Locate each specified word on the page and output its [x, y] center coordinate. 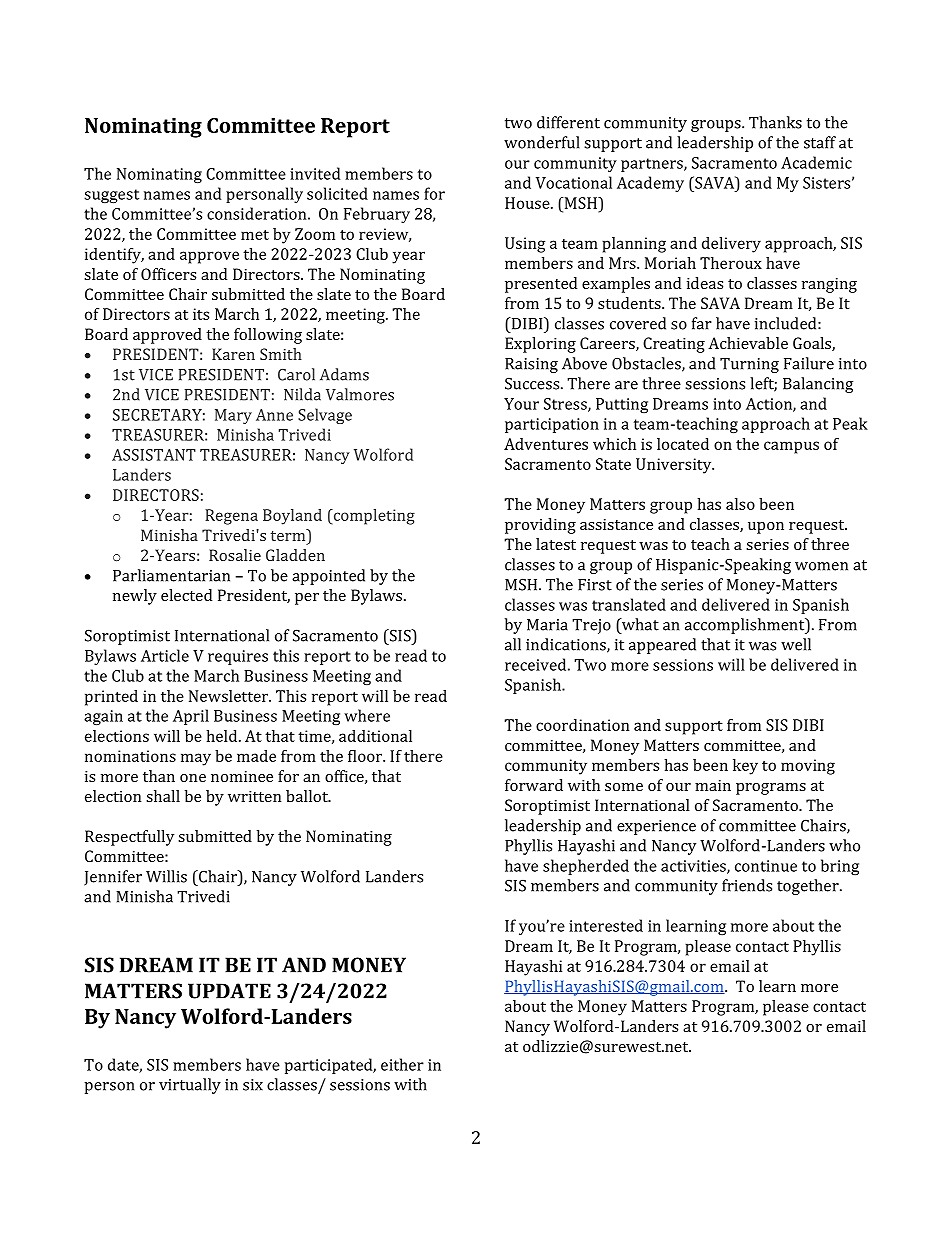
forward [534, 785]
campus [791, 447]
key [745, 767]
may [196, 759]
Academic [816, 162]
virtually [190, 1086]
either [402, 1064]
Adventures [546, 444]
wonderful [542, 142]
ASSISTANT [154, 455]
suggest [111, 196]
